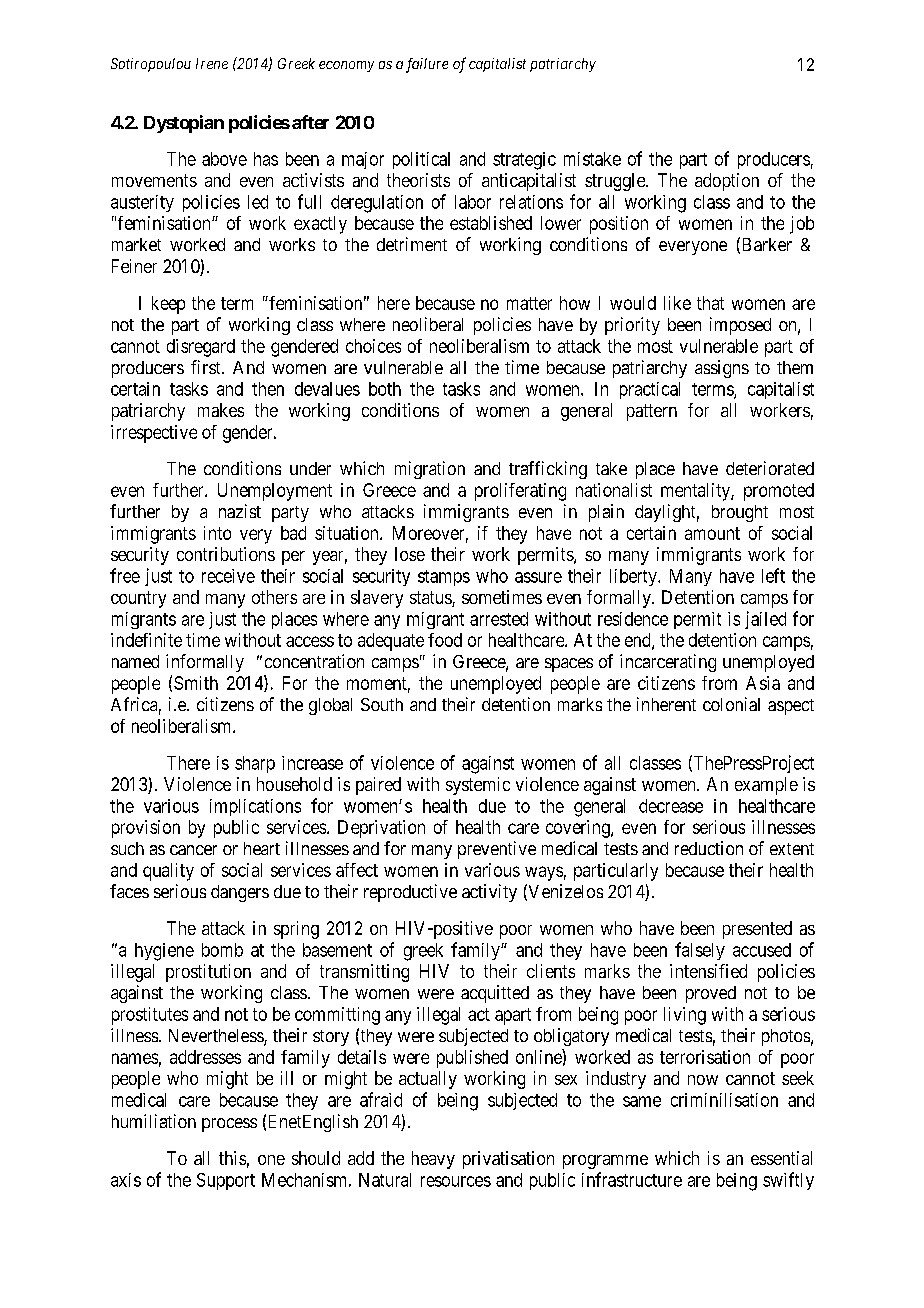 The width and height of the page is (924, 1308). I want to click on failure, so click(427, 65).
